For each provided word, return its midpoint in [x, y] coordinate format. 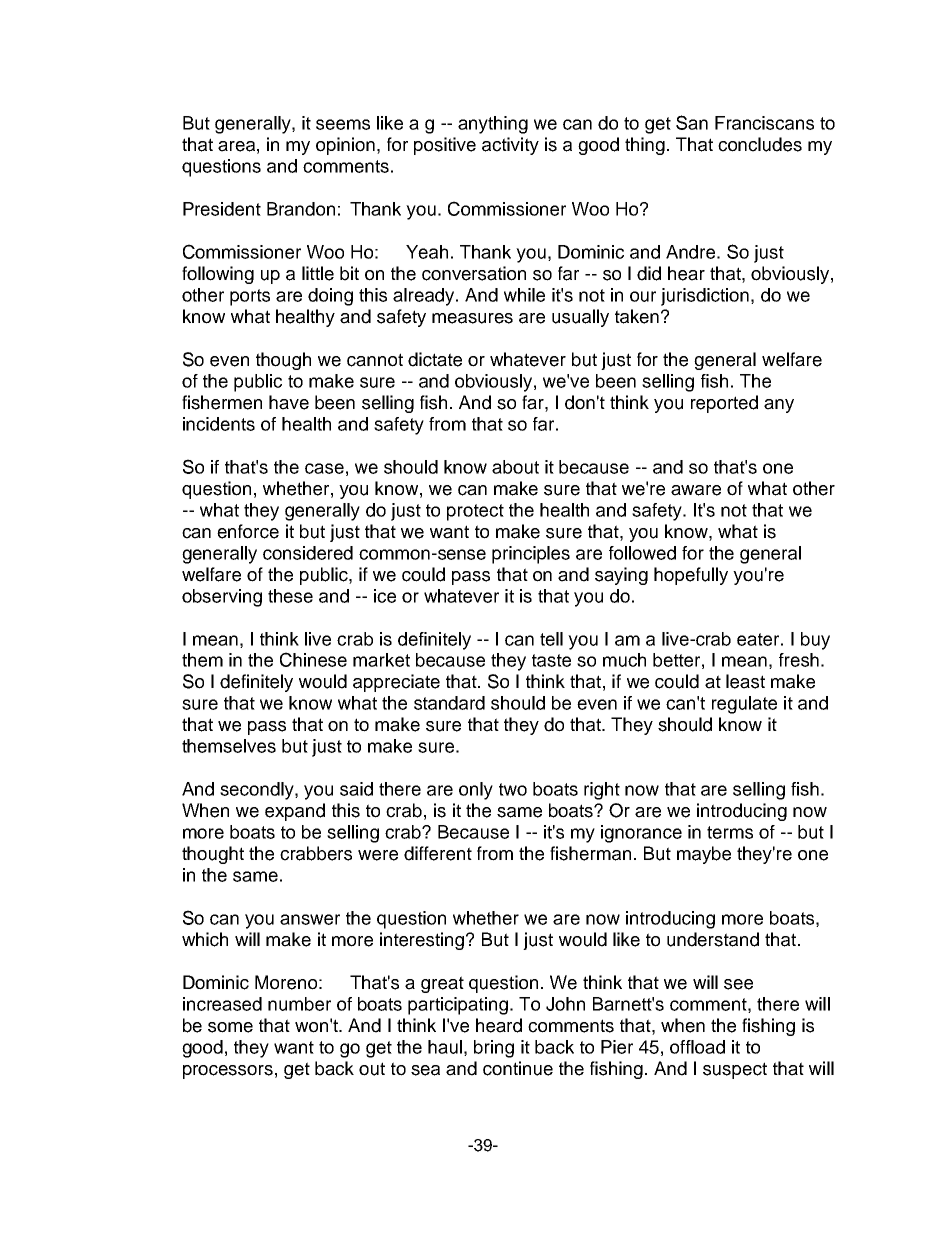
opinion [345, 146]
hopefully [691, 576]
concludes [760, 144]
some [230, 1027]
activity [510, 146]
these [290, 596]
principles [531, 555]
